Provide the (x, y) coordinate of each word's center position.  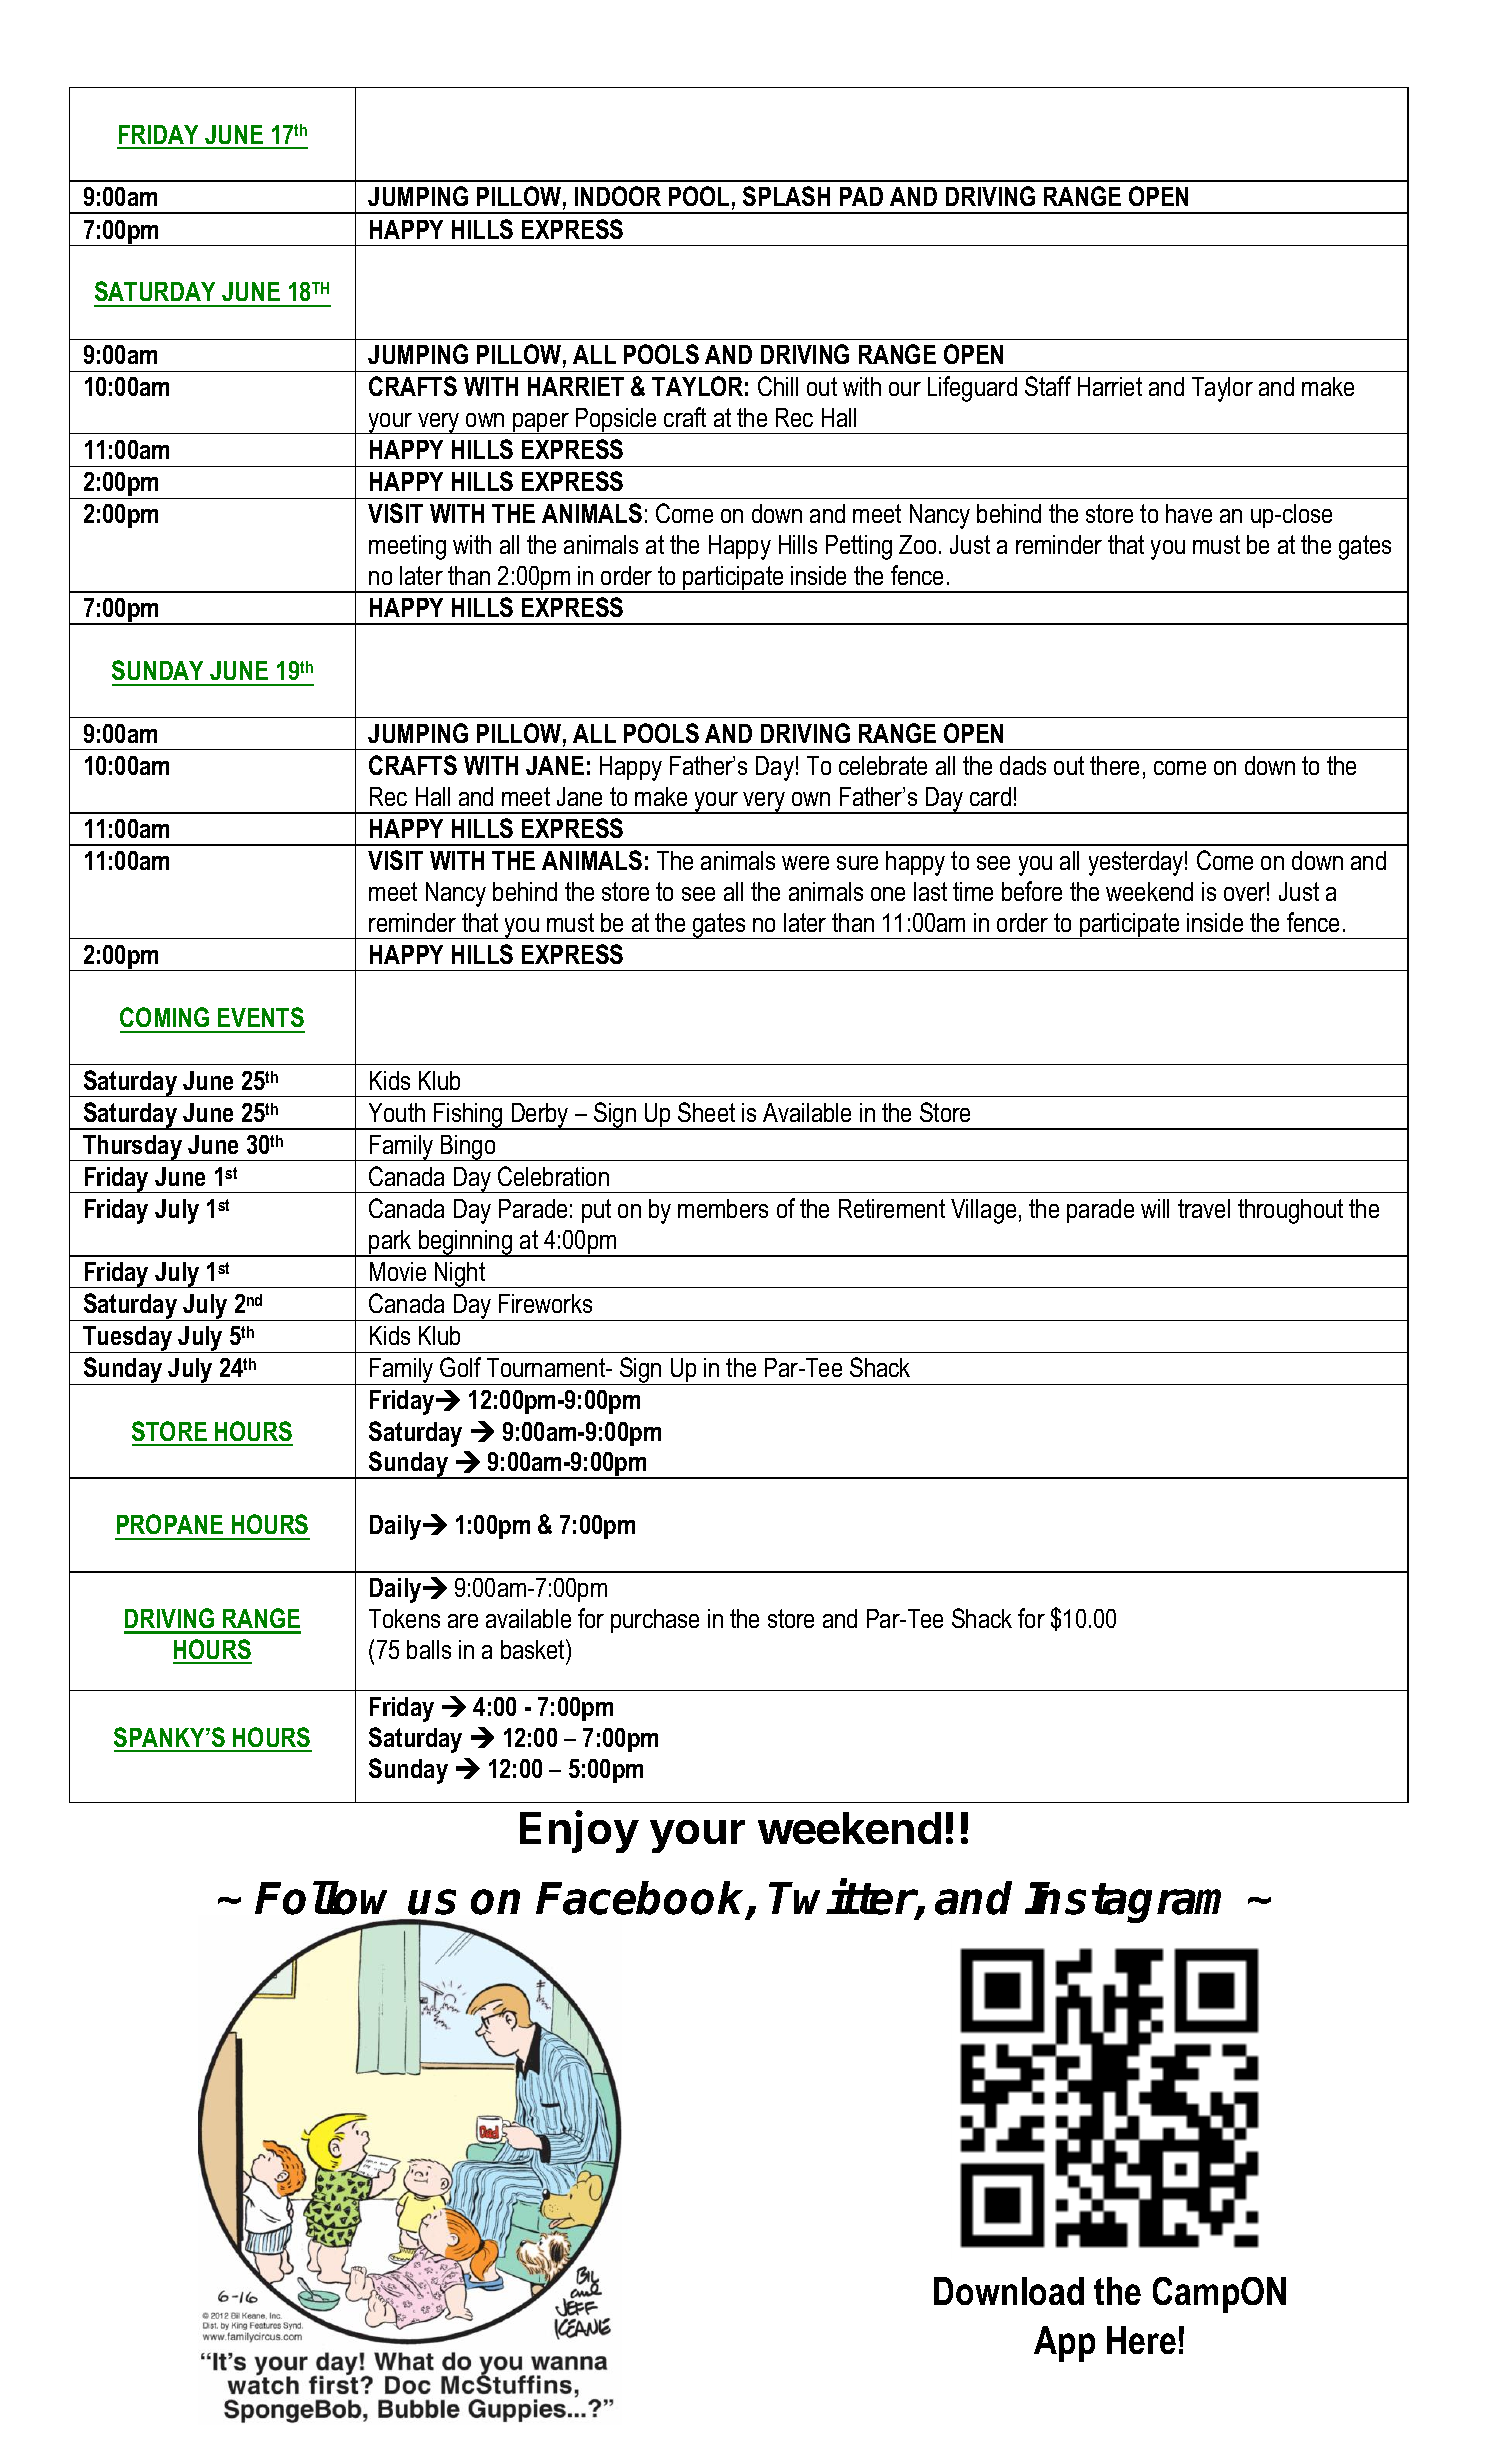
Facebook (642, 1899)
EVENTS (261, 1017)
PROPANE (170, 1524)
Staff (1048, 386)
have (1189, 513)
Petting (859, 547)
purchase (655, 1621)
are (463, 1621)
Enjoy (579, 1831)
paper (541, 423)
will (1155, 1208)
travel (1204, 1208)
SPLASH (786, 196)
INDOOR (618, 196)
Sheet (706, 1112)
